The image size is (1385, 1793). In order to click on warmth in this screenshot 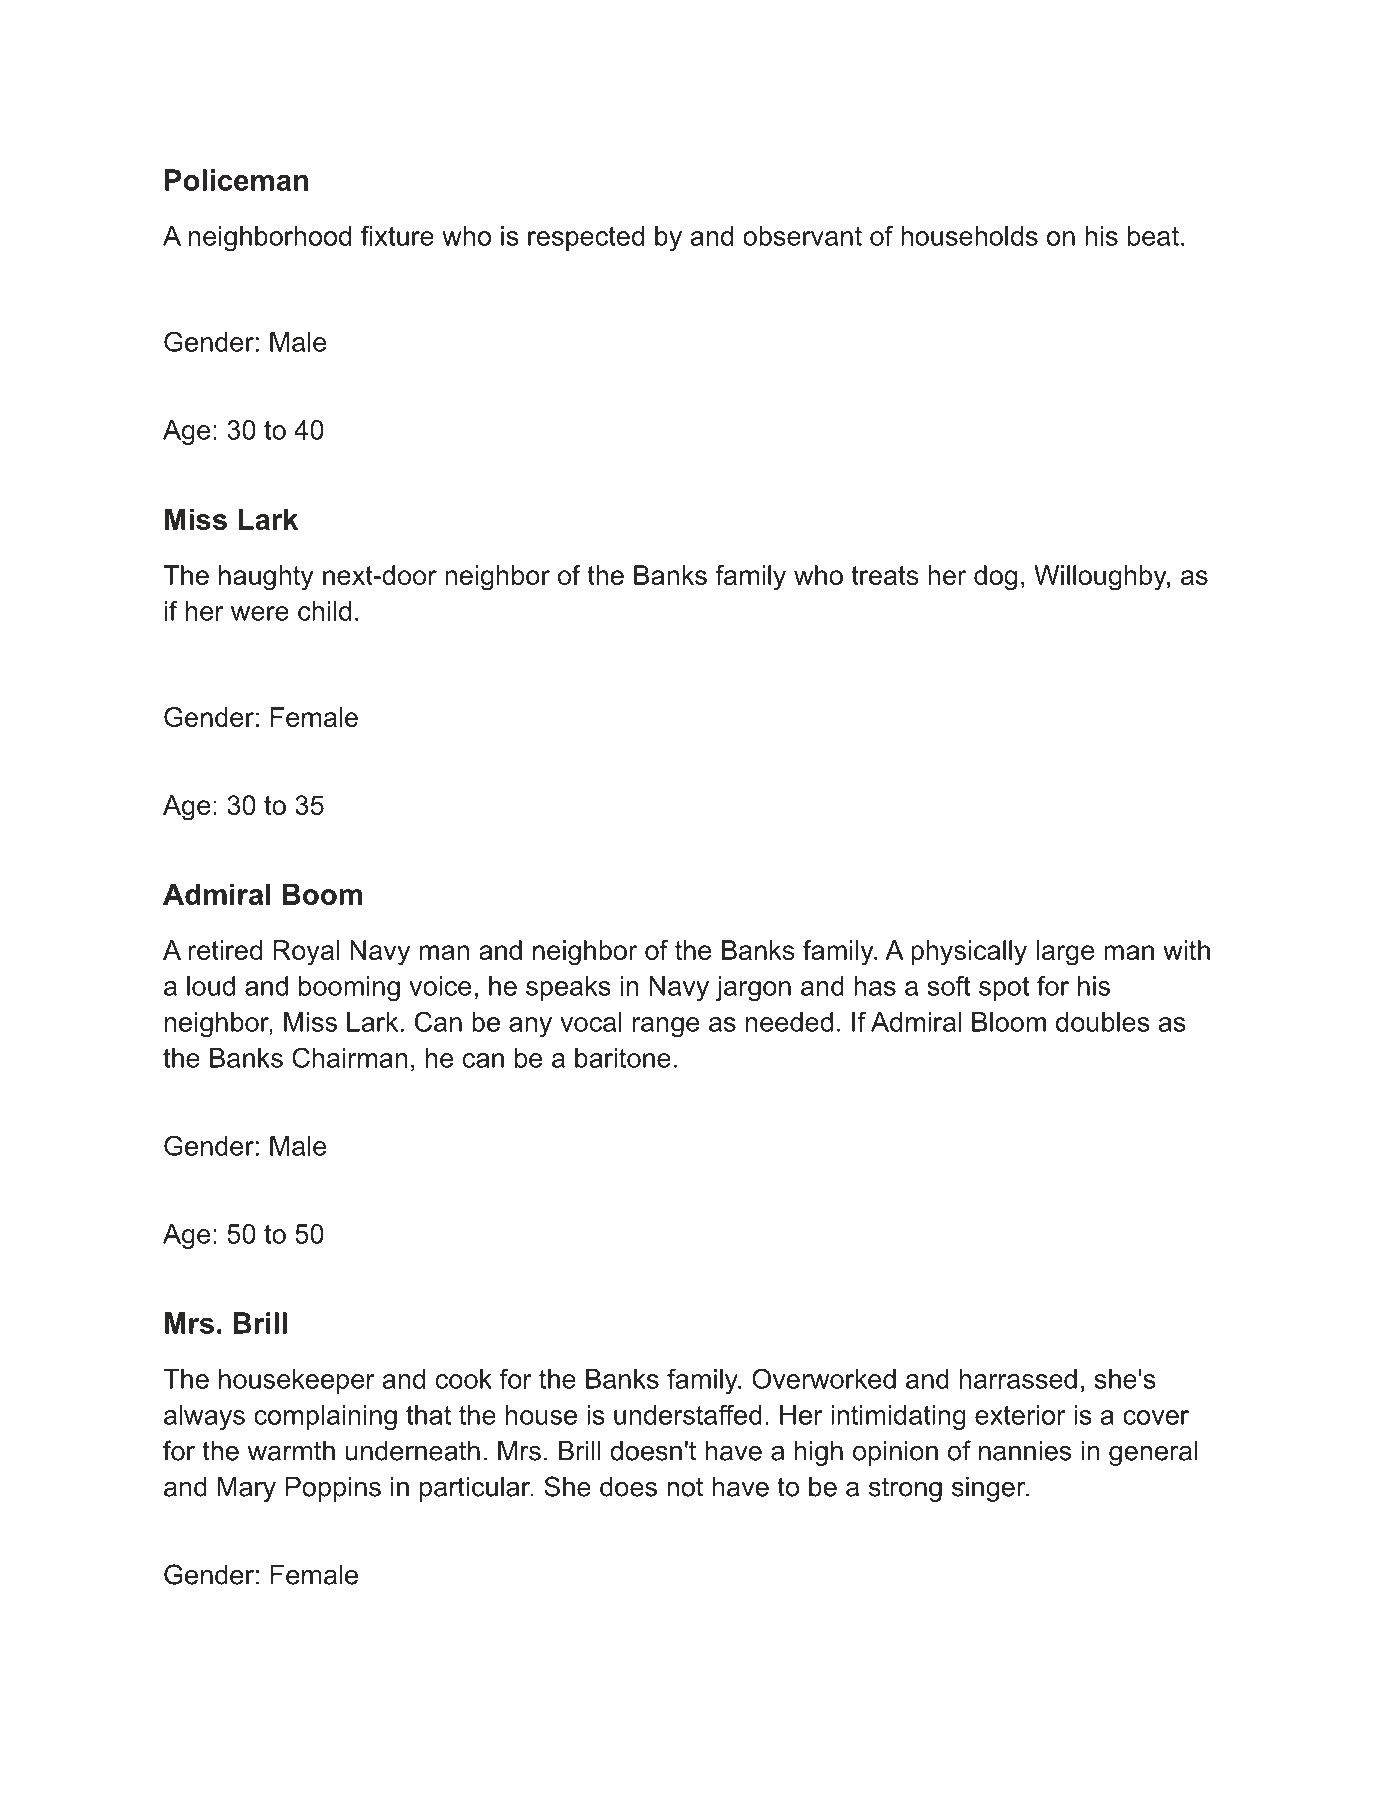, I will do `click(291, 1451)`.
